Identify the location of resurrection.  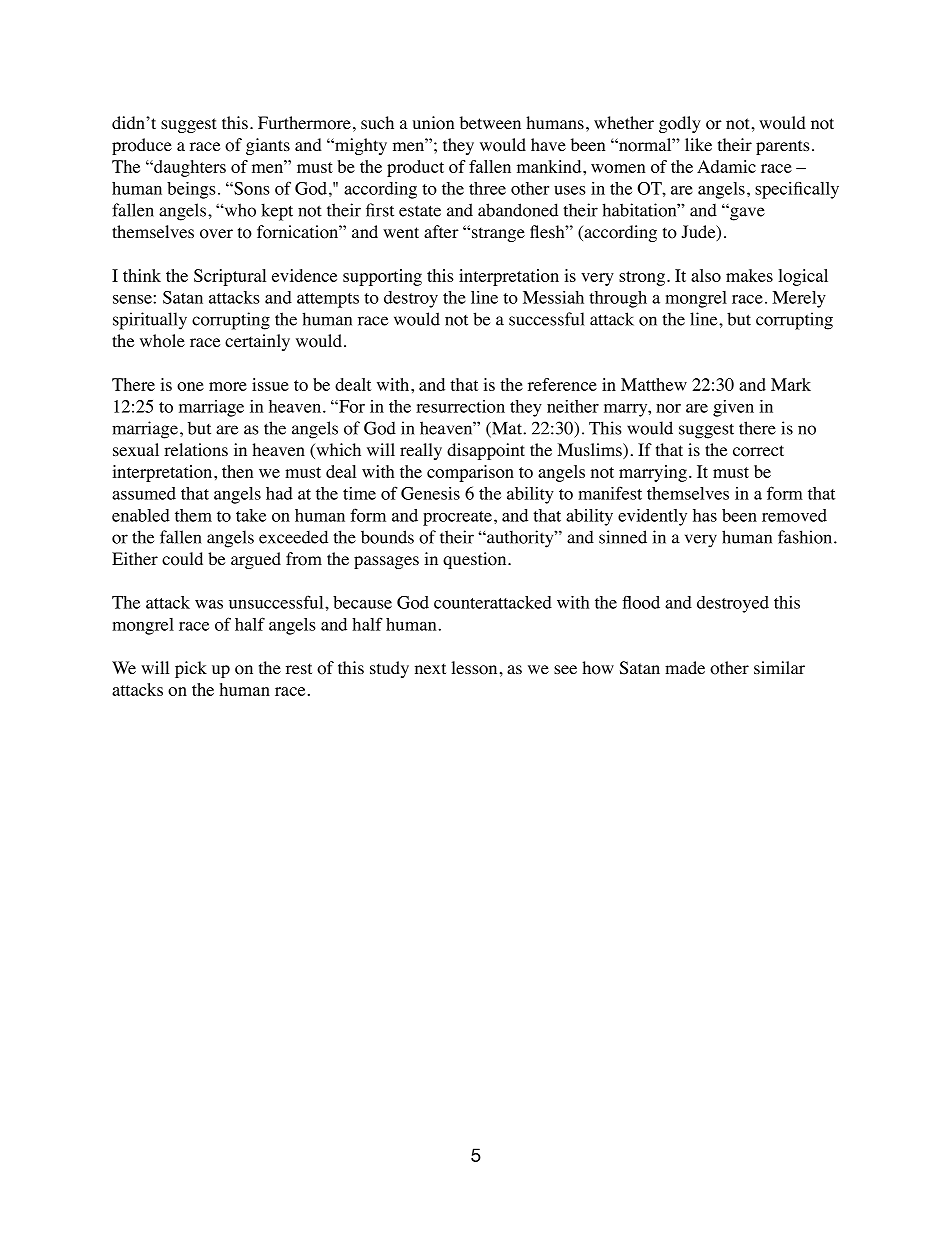
(460, 406).
